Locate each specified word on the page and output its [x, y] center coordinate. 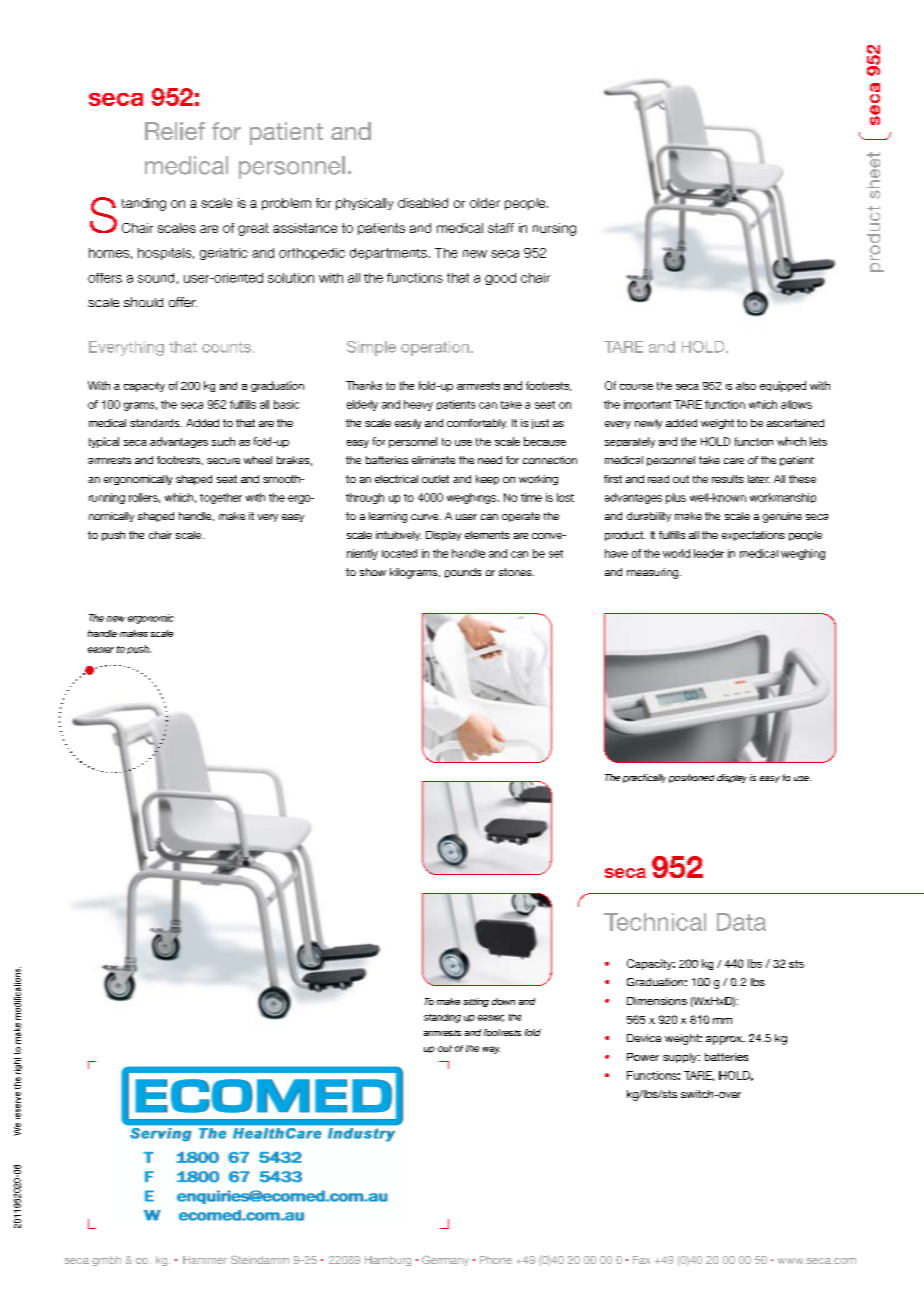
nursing [554, 229]
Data [741, 922]
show [373, 572]
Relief [175, 131]
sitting [476, 1002]
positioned [691, 778]
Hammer [205, 1260]
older [485, 203]
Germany [445, 1260]
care [734, 461]
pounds [463, 573]
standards [156, 423]
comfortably [477, 424]
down [503, 1001]
